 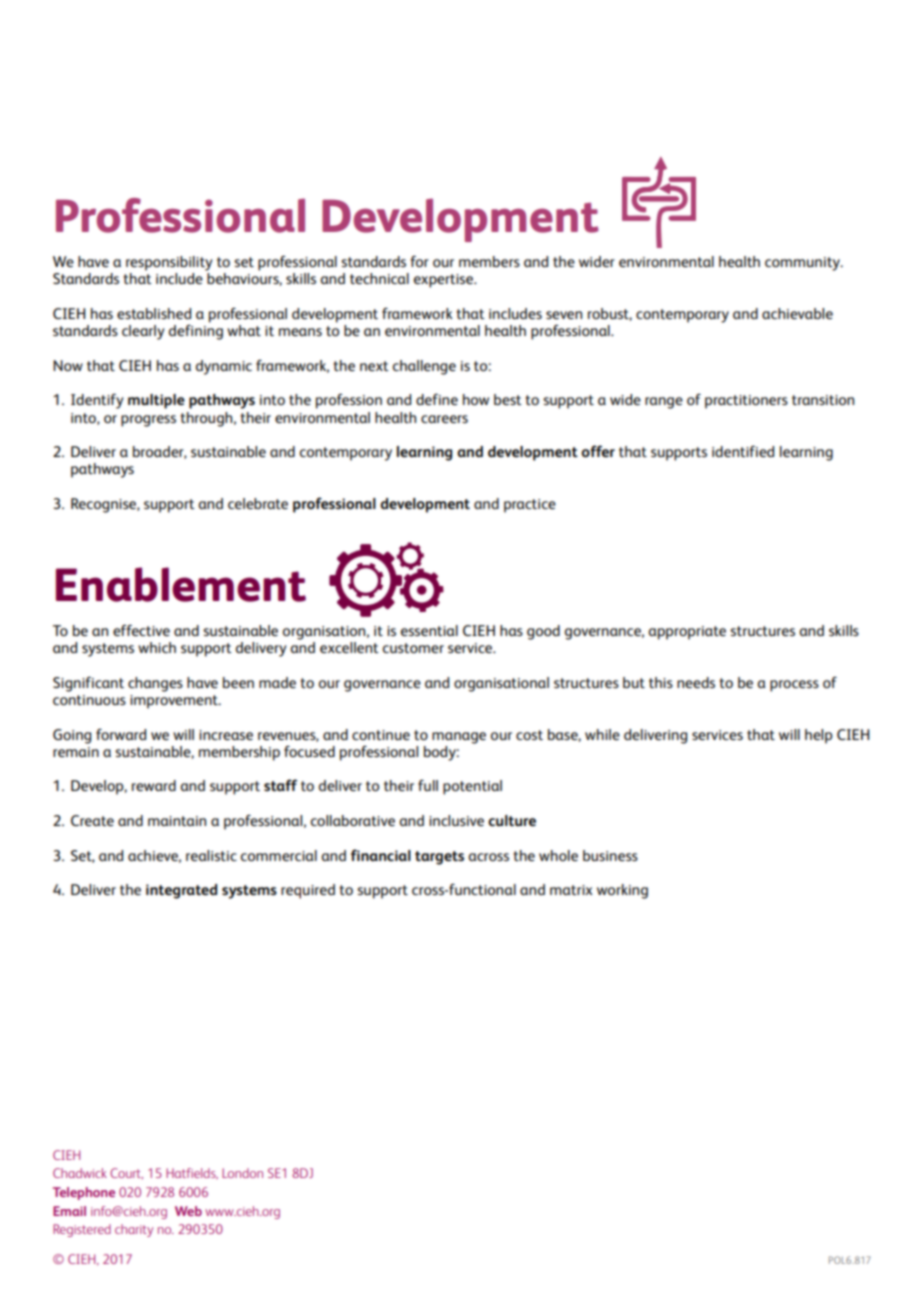 What do you see at coordinates (696, 682) in the image?
I see `needs` at bounding box center [696, 682].
